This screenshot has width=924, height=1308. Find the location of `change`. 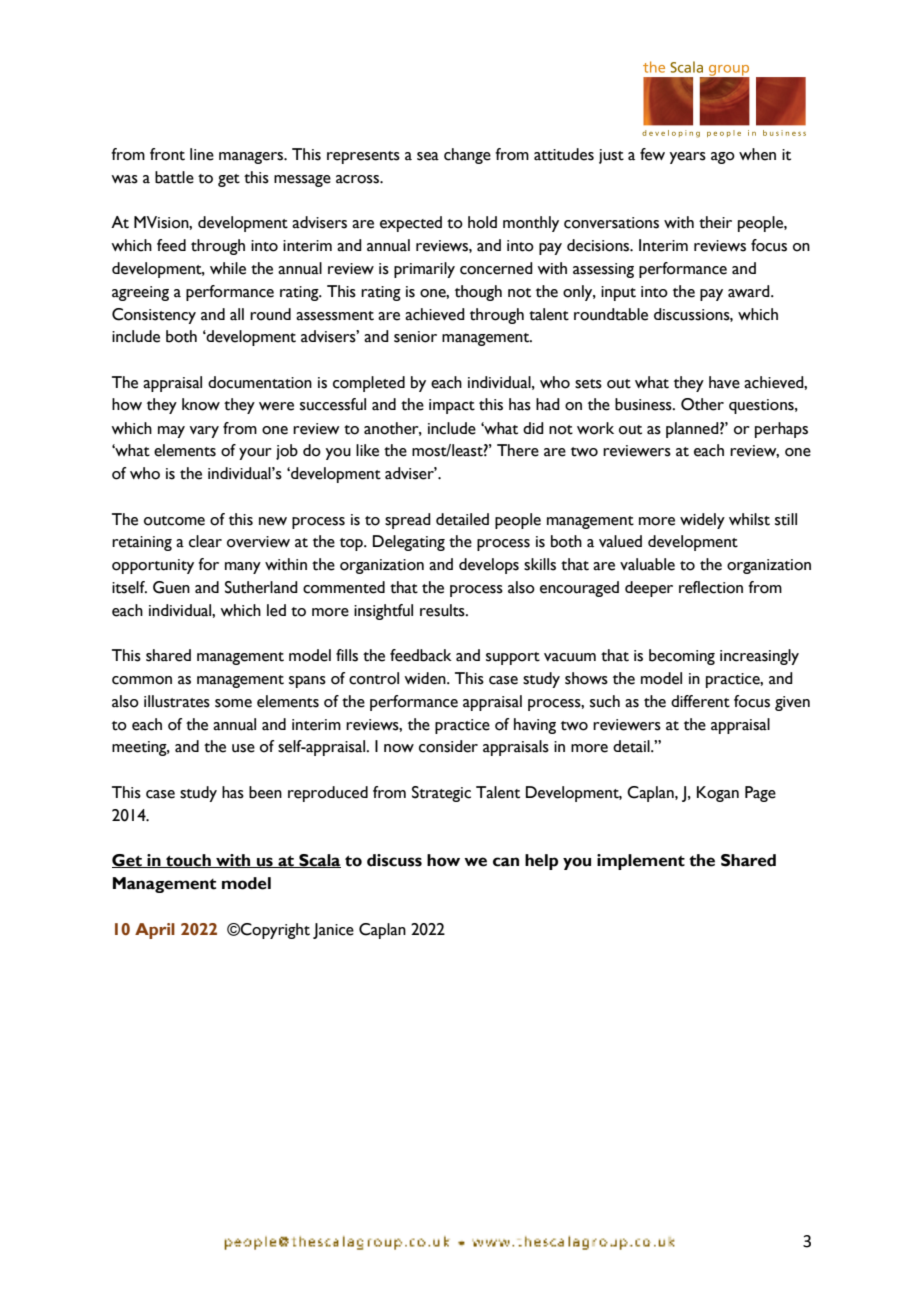

change is located at coordinates (467, 156).
